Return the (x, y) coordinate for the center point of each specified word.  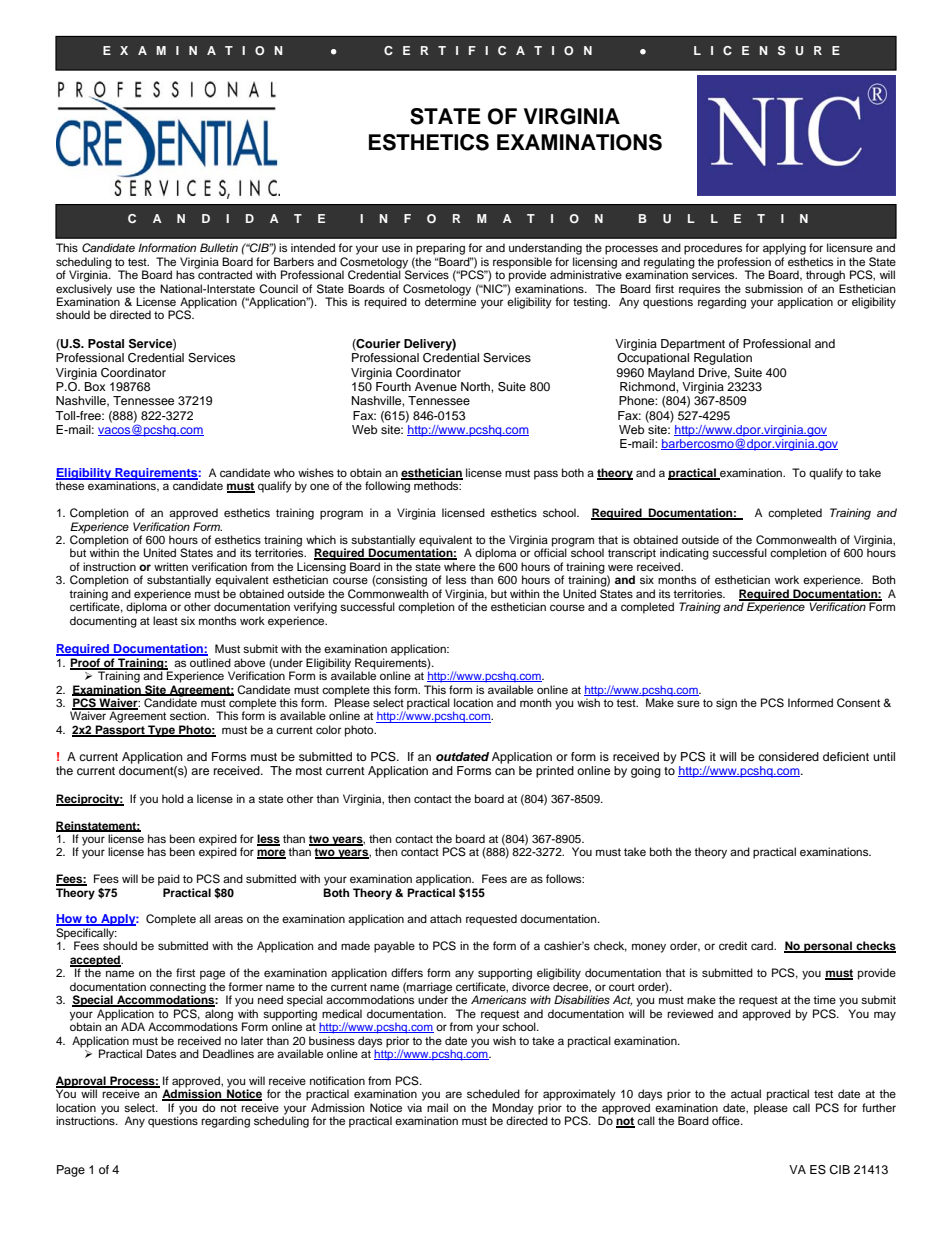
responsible (522, 264)
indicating (684, 554)
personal (828, 947)
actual (746, 1093)
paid (169, 880)
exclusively (84, 291)
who (284, 472)
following (388, 486)
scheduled (493, 1093)
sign (726, 704)
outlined (210, 662)
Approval (82, 1083)
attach (445, 918)
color (328, 729)
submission (774, 288)
